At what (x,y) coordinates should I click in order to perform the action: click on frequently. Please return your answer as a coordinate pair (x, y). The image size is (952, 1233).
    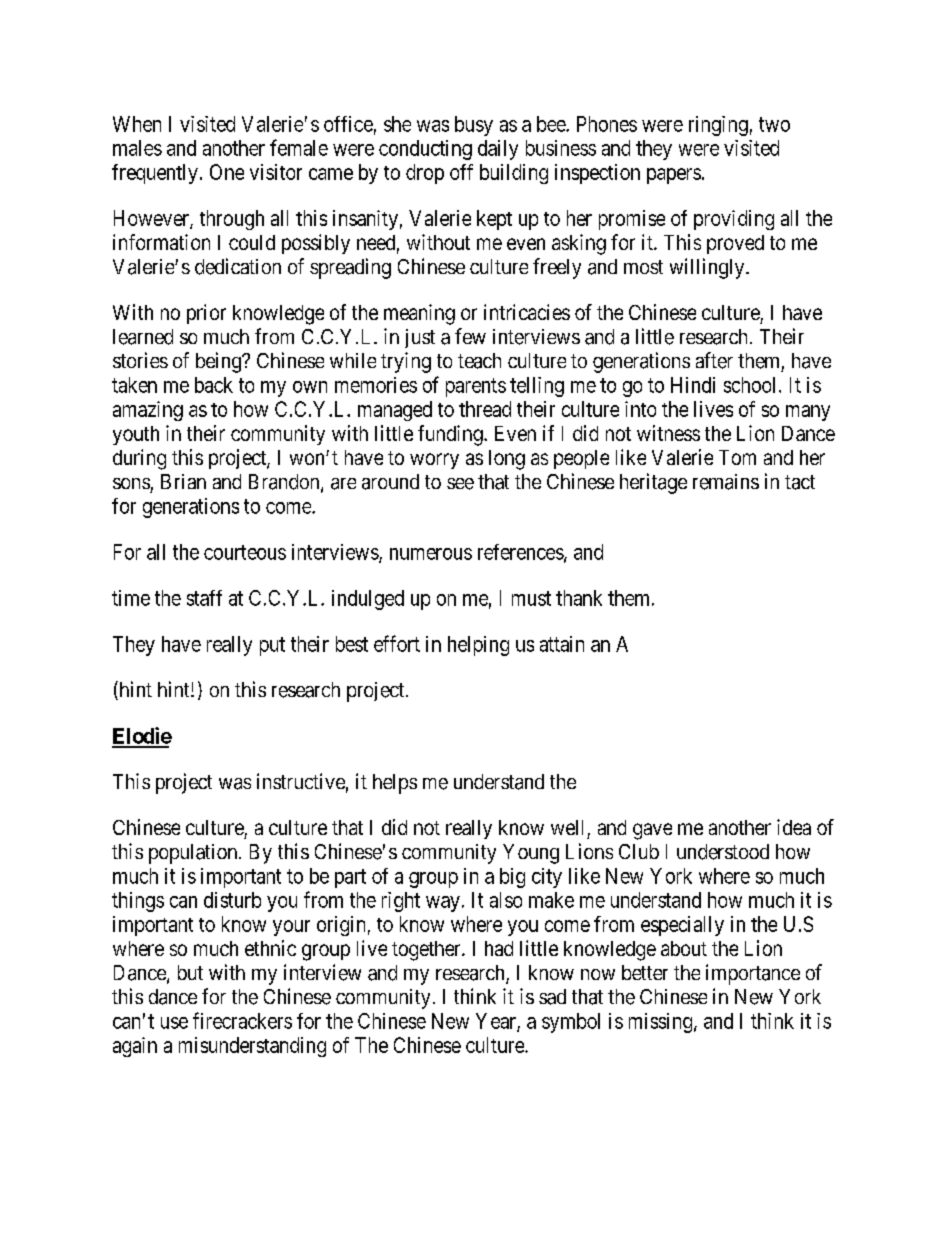
    Looking at the image, I should click on (155, 174).
